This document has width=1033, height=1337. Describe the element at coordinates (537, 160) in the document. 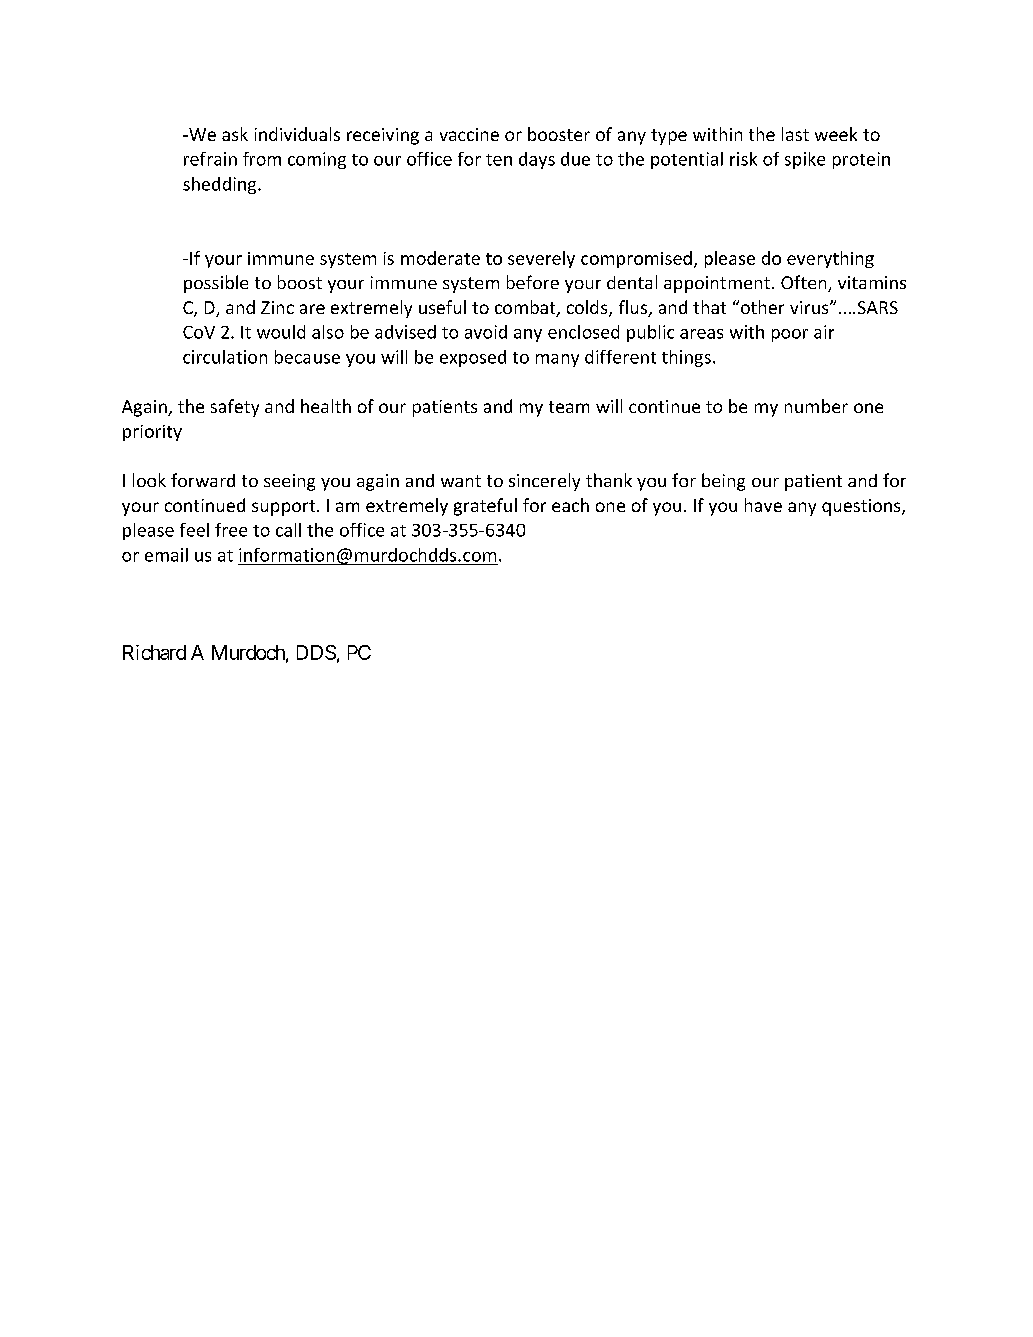

I see `days` at that location.
